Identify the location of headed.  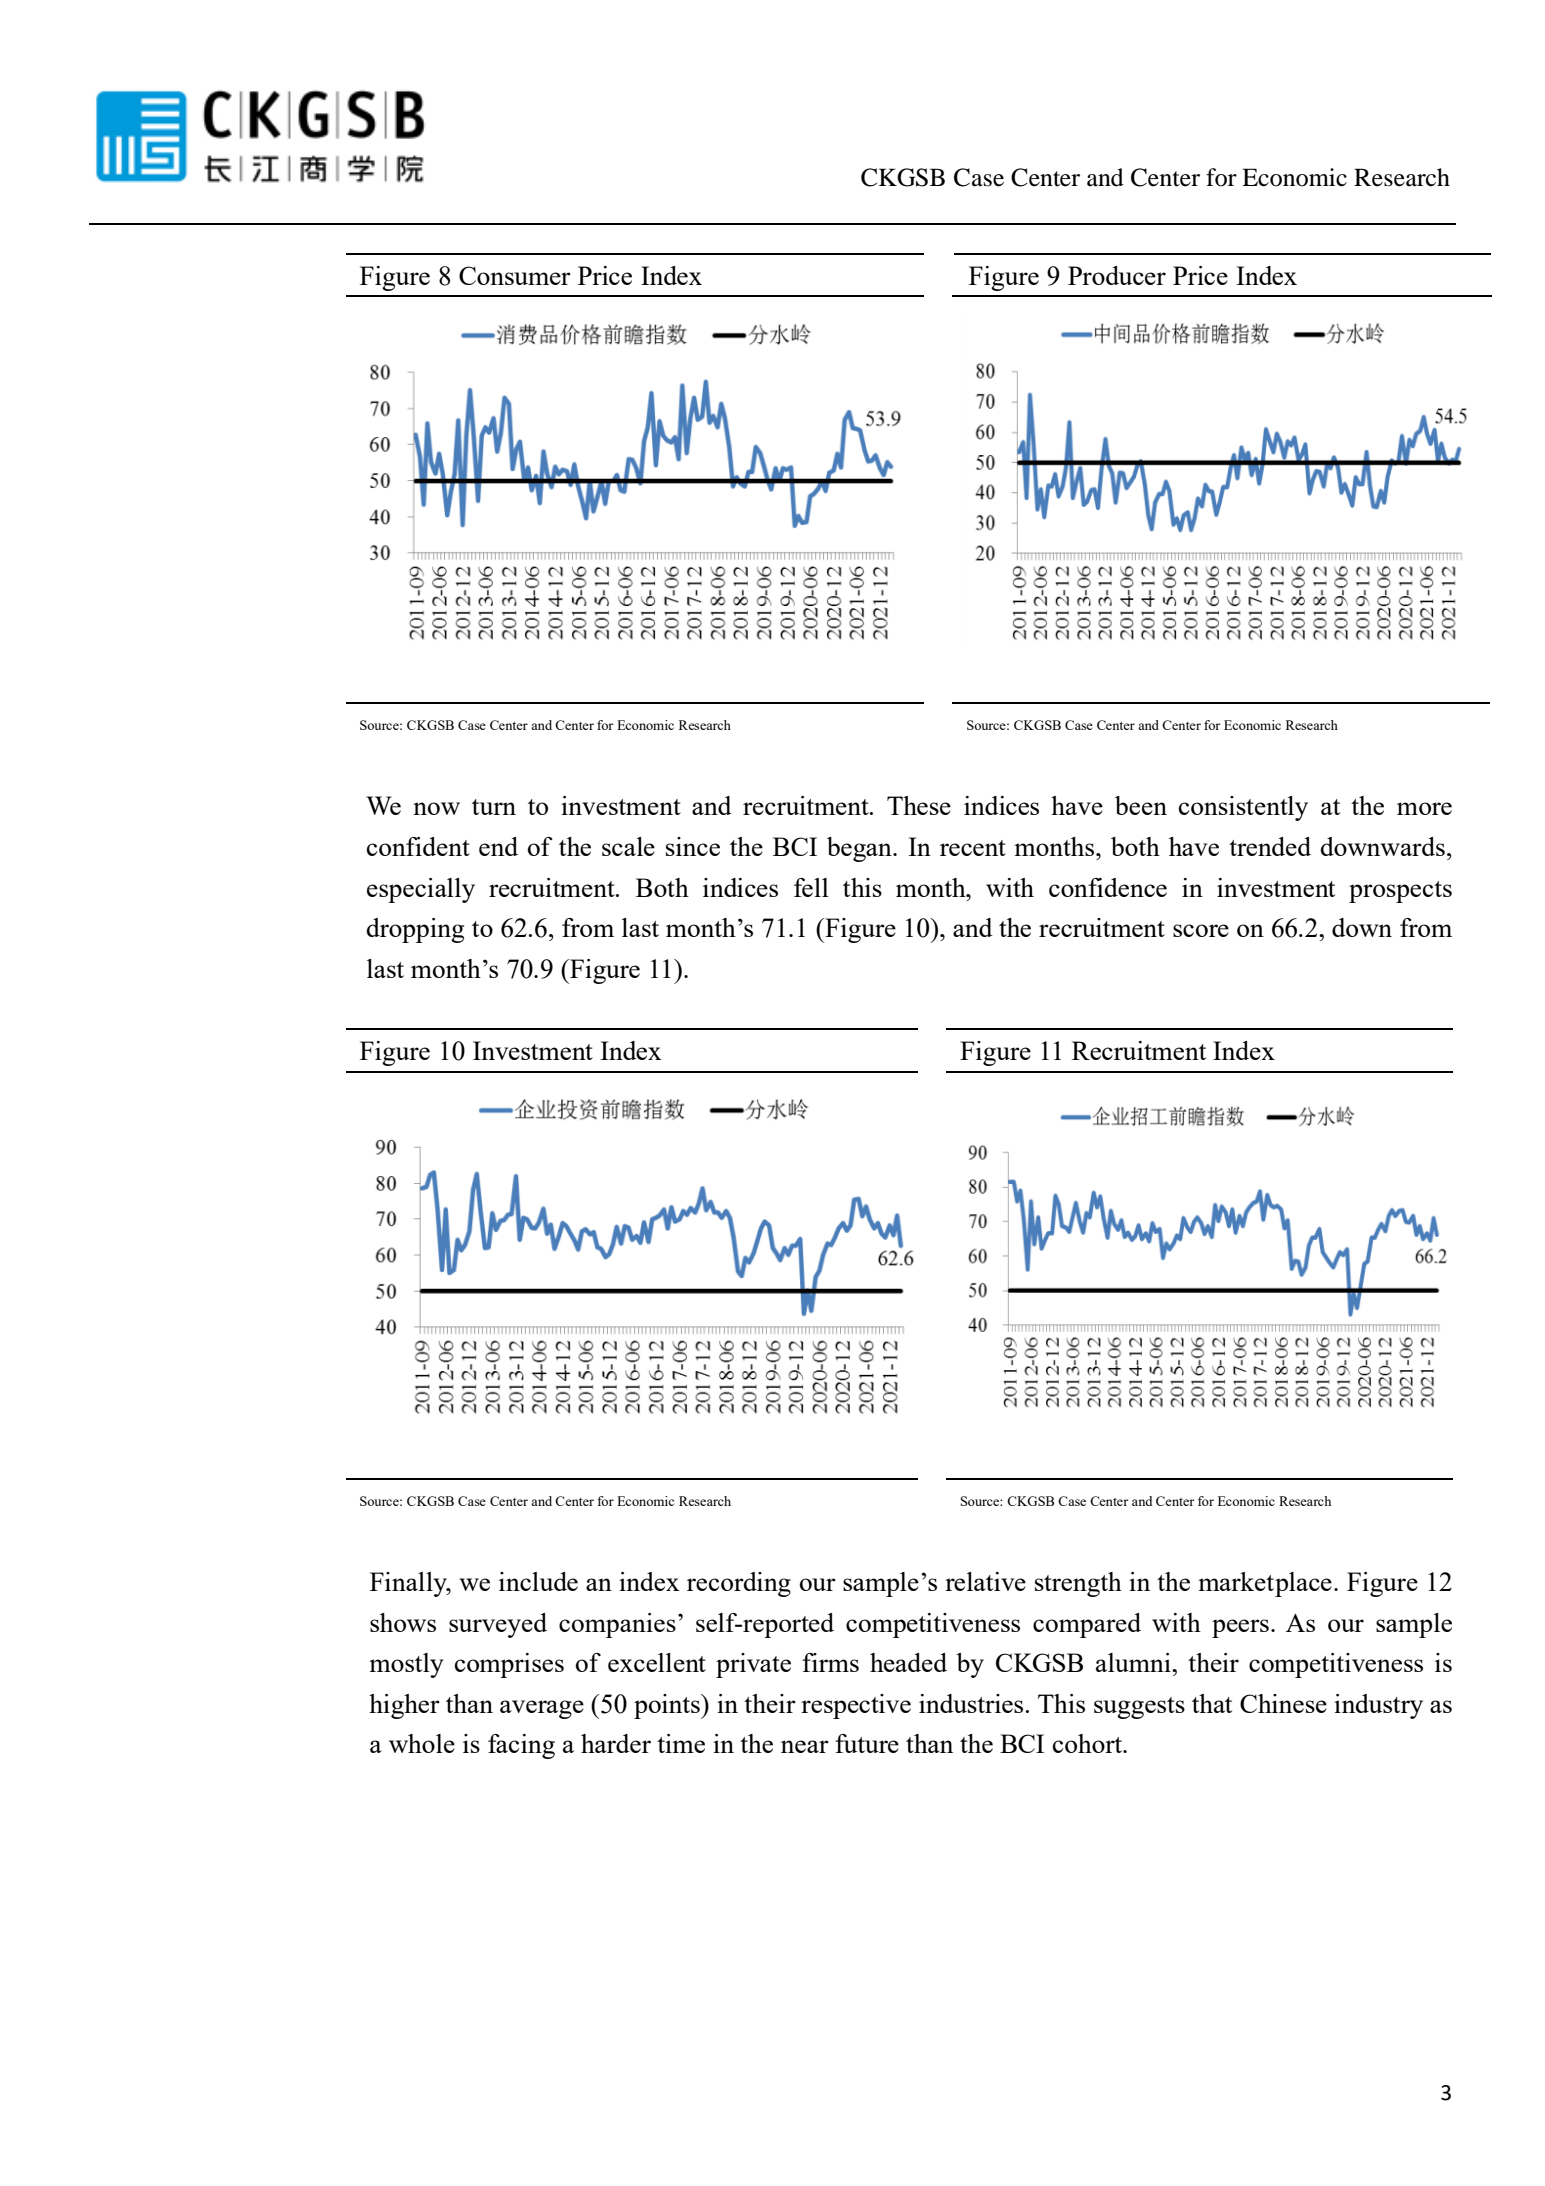
(908, 1662).
